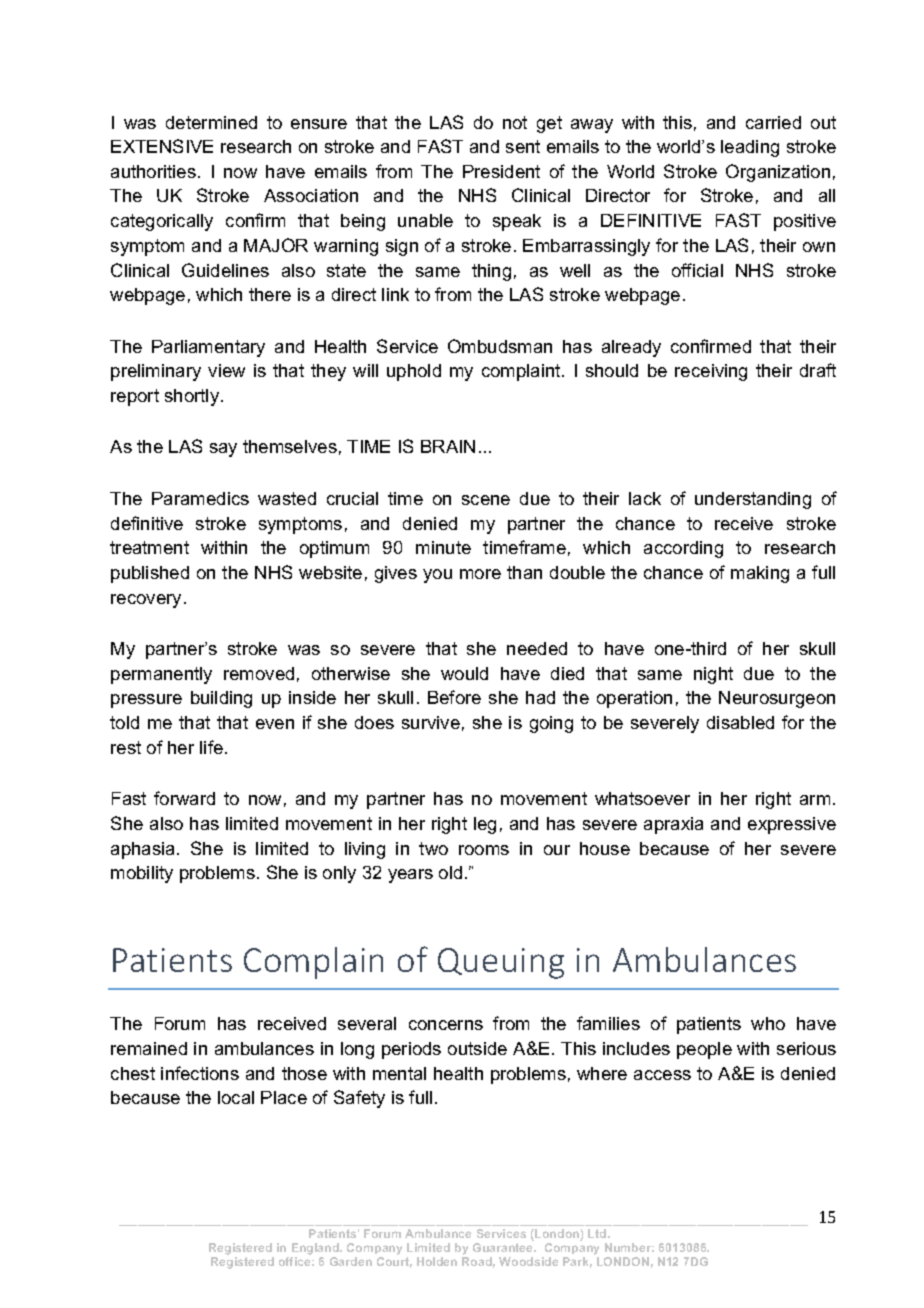  I want to click on England, so click(317, 1249).
